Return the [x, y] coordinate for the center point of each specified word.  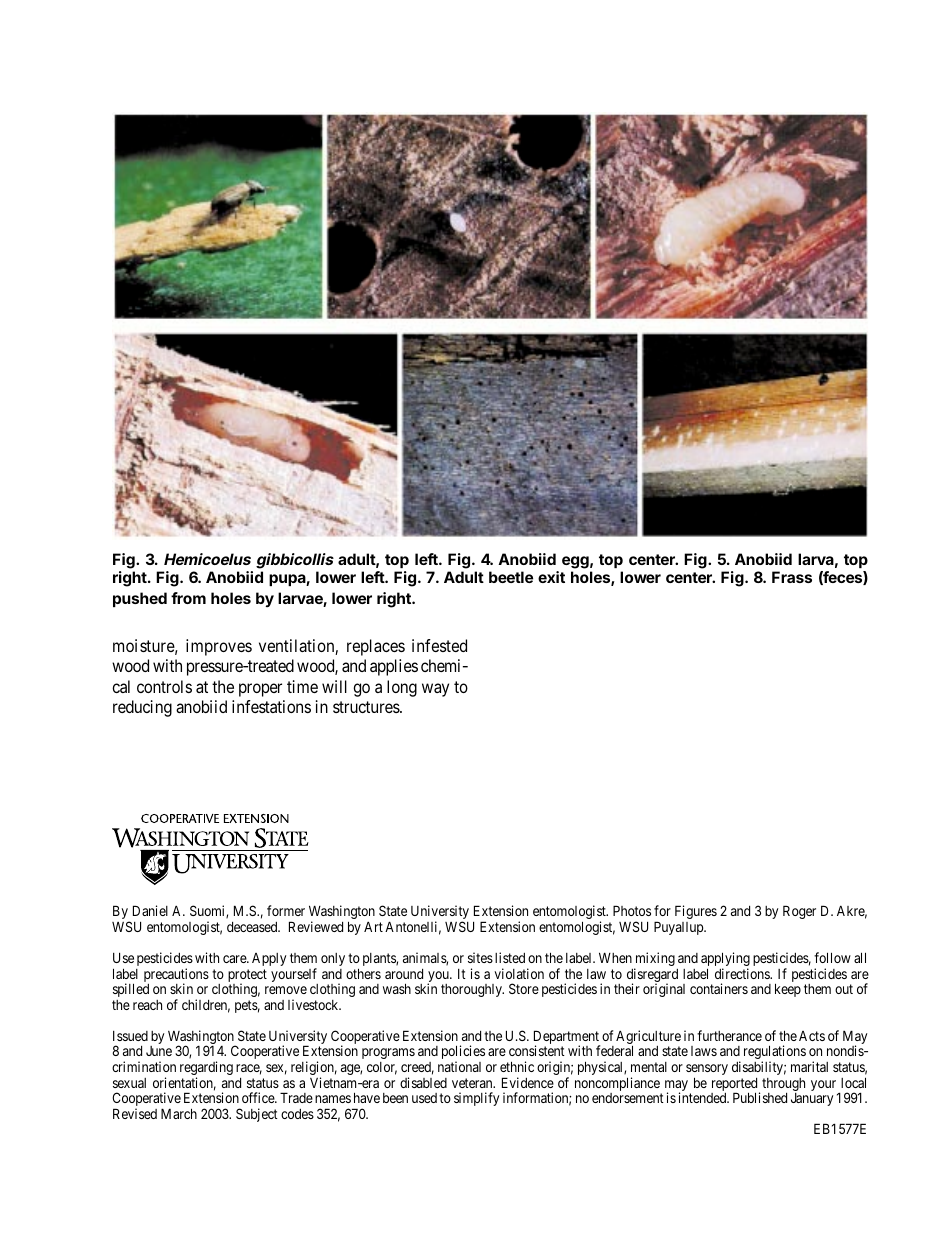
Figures [696, 912]
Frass [792, 577]
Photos [632, 910]
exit [551, 577]
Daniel [150, 910]
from [188, 598]
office [259, 1097]
